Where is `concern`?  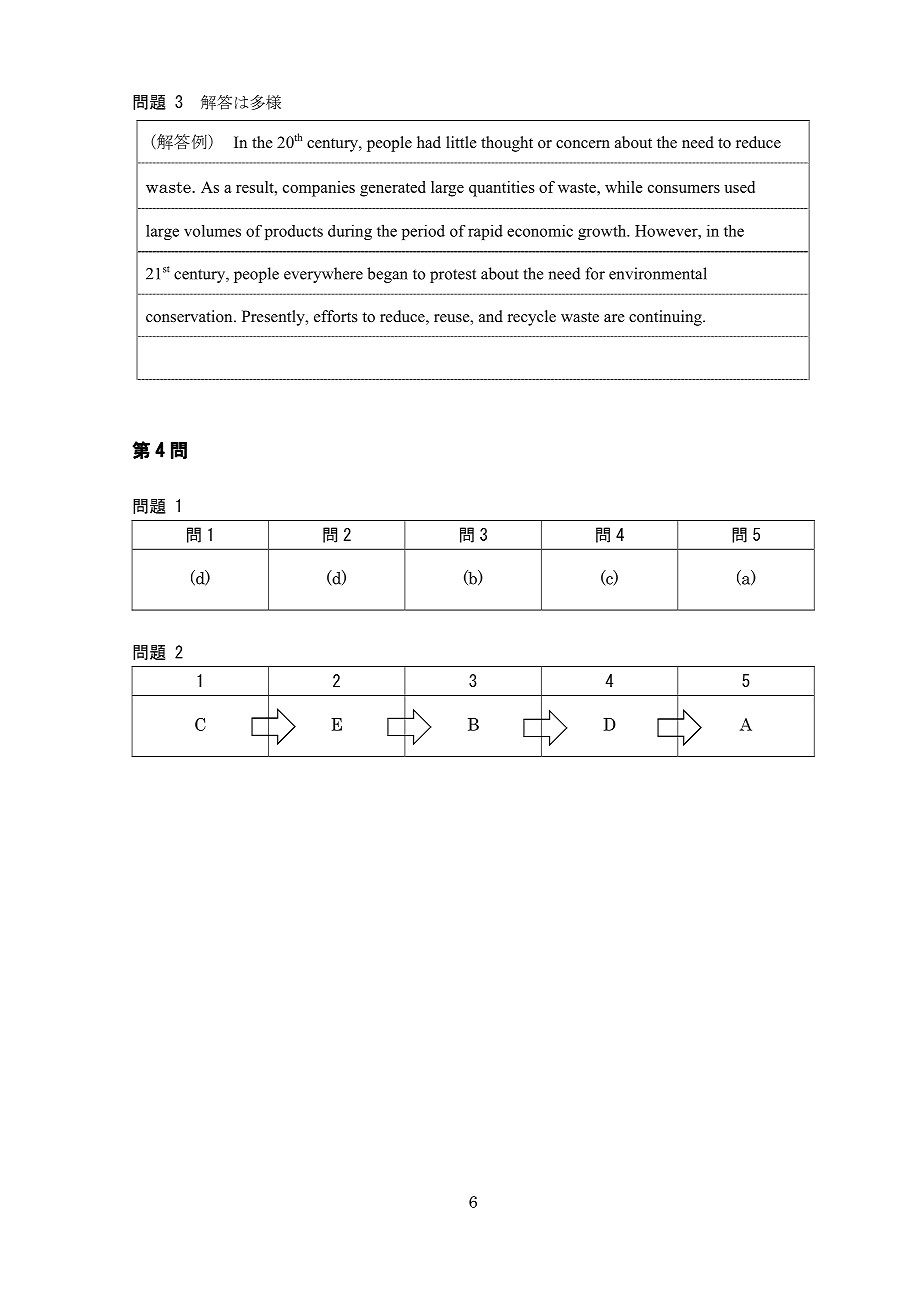 concern is located at coordinates (583, 144).
